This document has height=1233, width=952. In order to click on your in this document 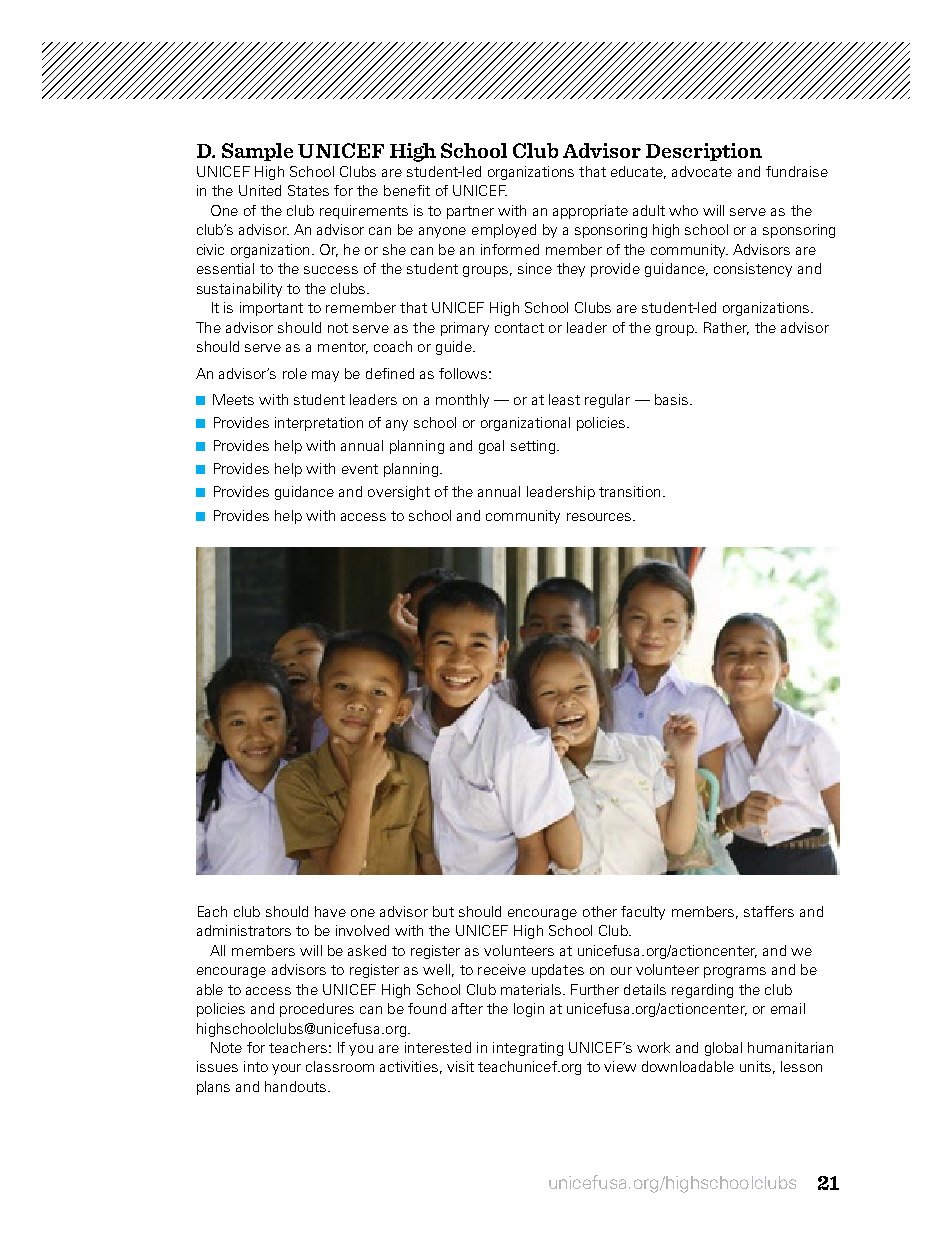, I will do `click(286, 1069)`.
